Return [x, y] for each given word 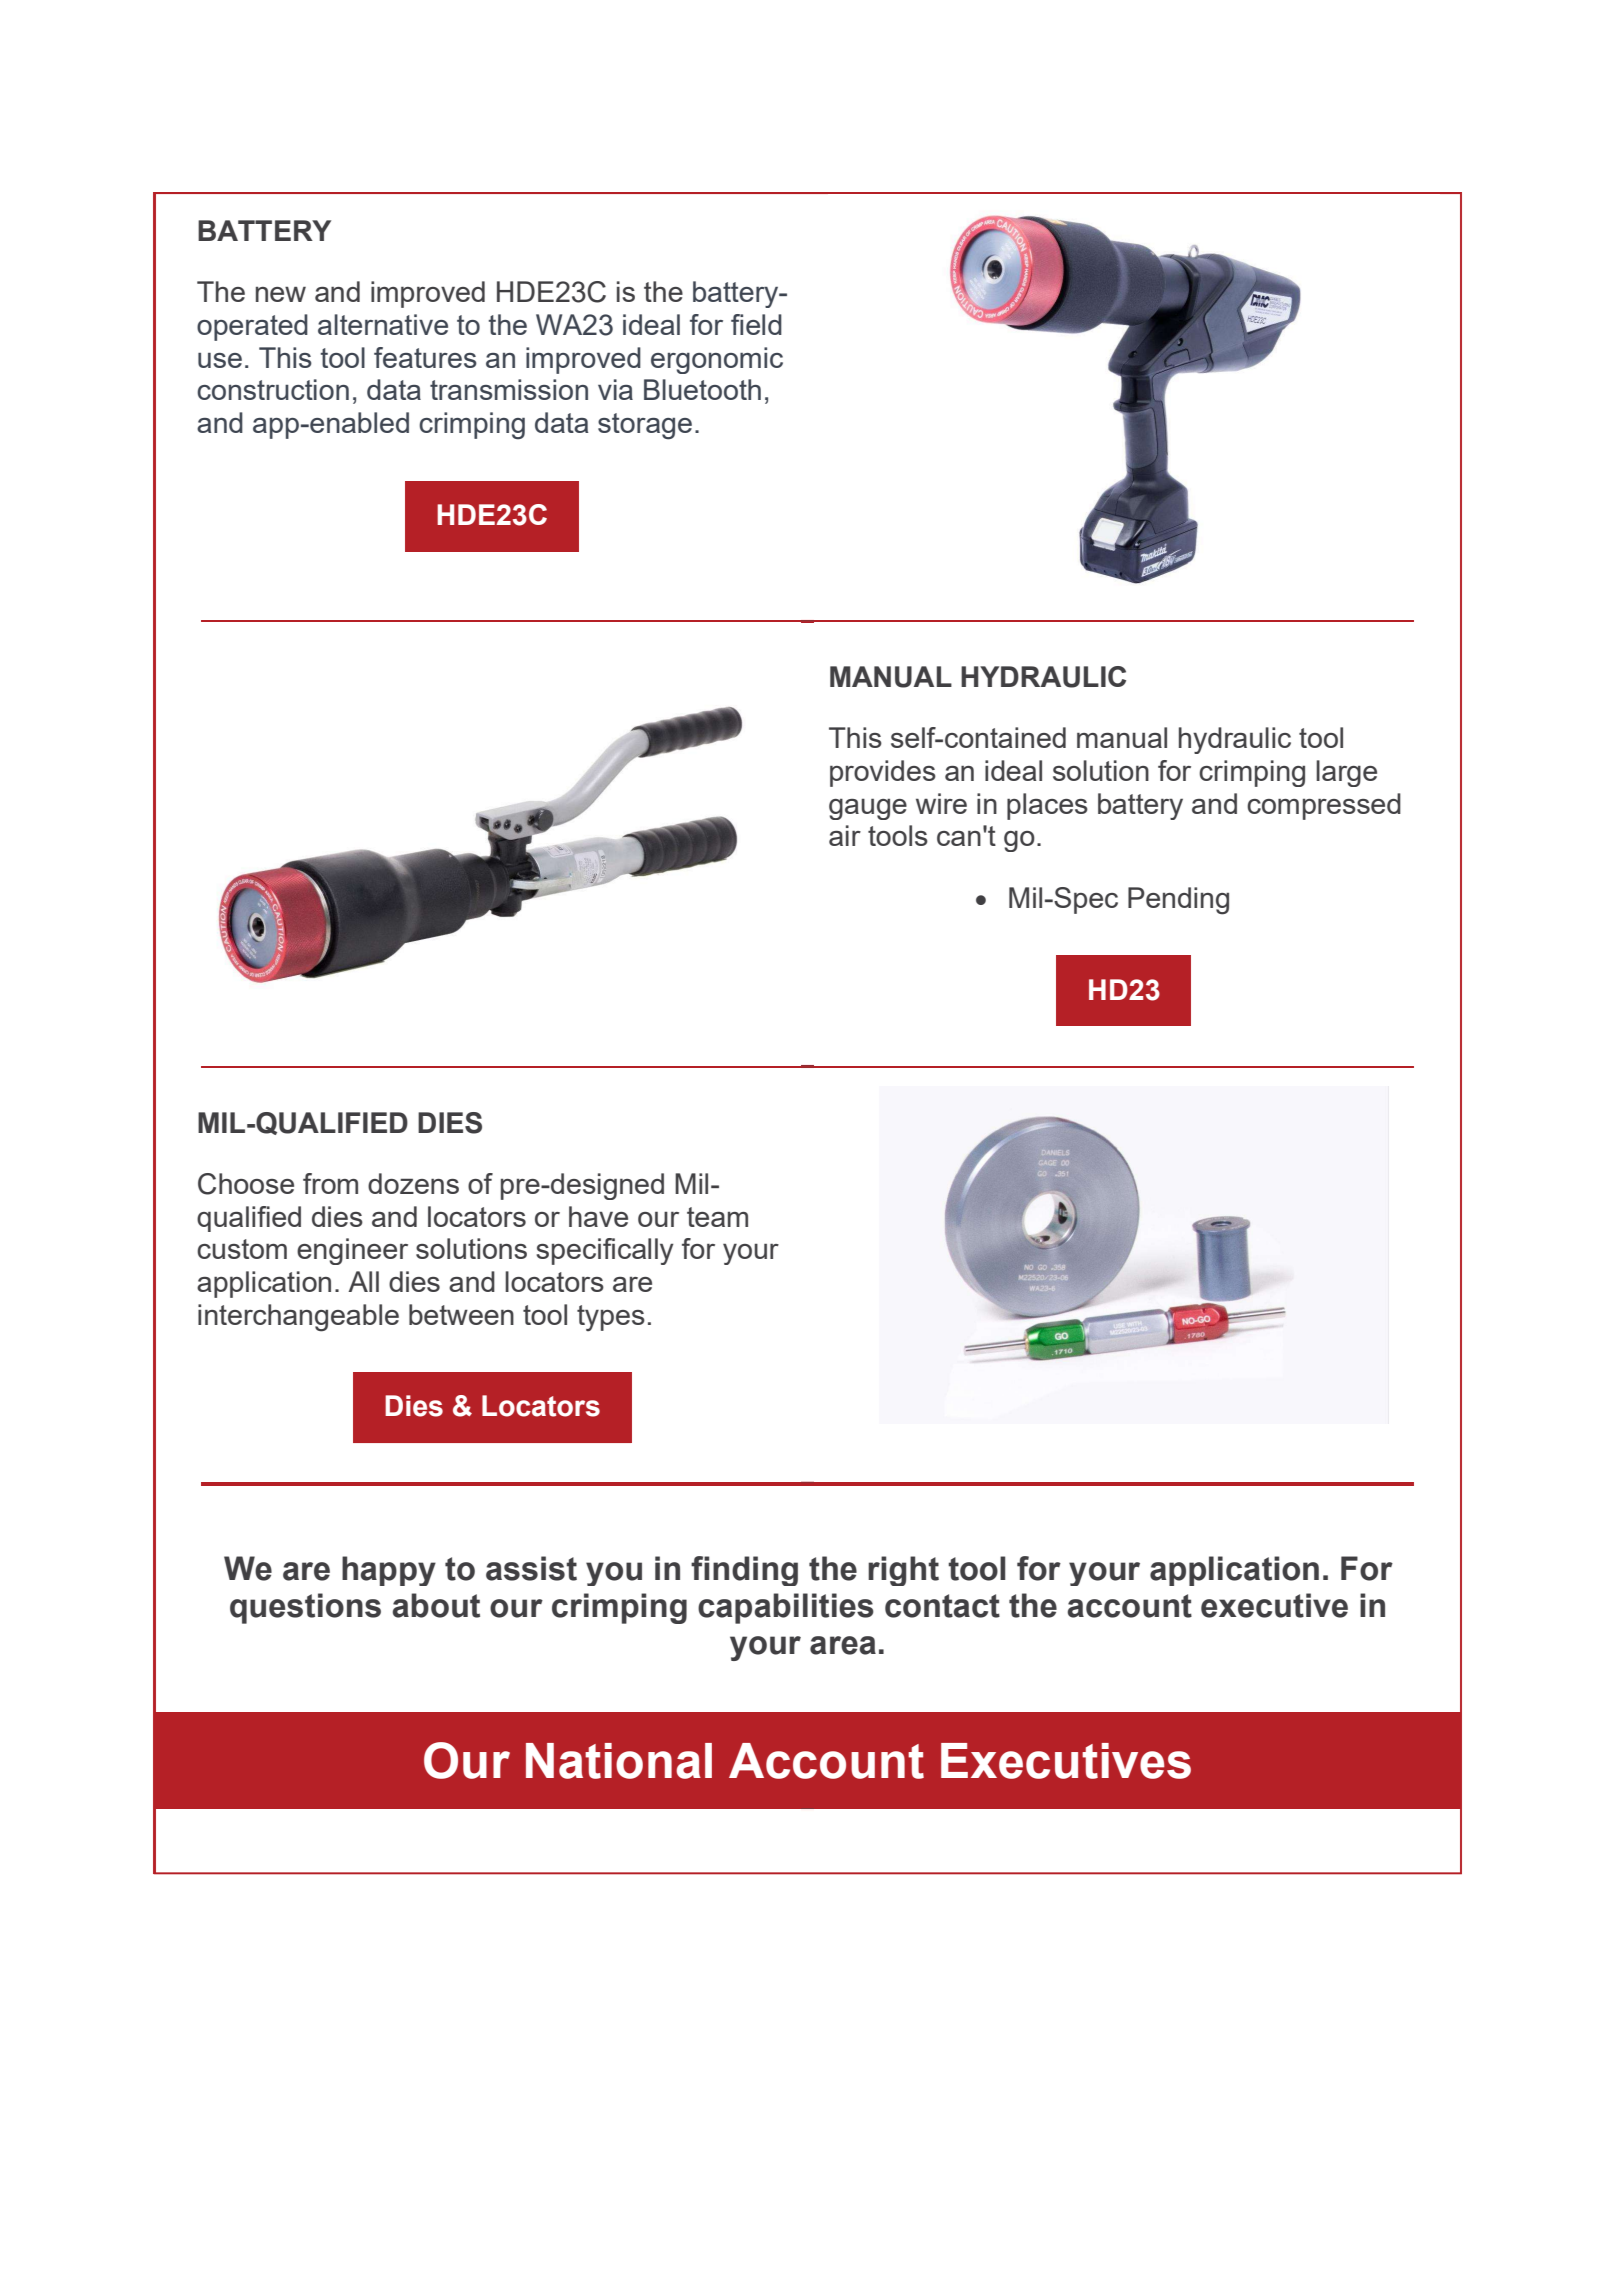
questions [305, 1608]
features [425, 357]
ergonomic [717, 360]
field [756, 324]
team [717, 1217]
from [330, 1183]
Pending [1178, 901]
